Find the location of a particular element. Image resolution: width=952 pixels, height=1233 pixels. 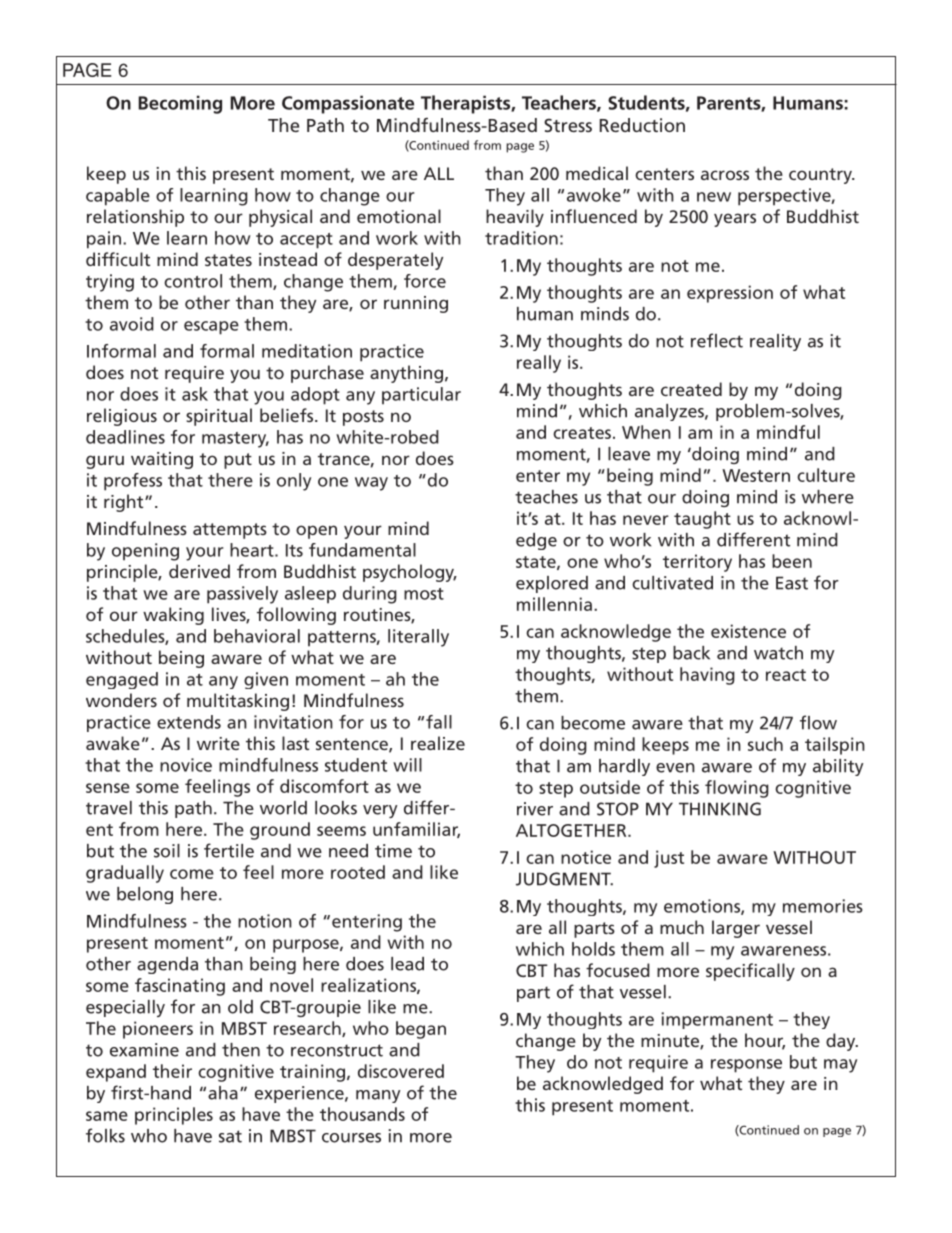

across is located at coordinates (725, 175).
